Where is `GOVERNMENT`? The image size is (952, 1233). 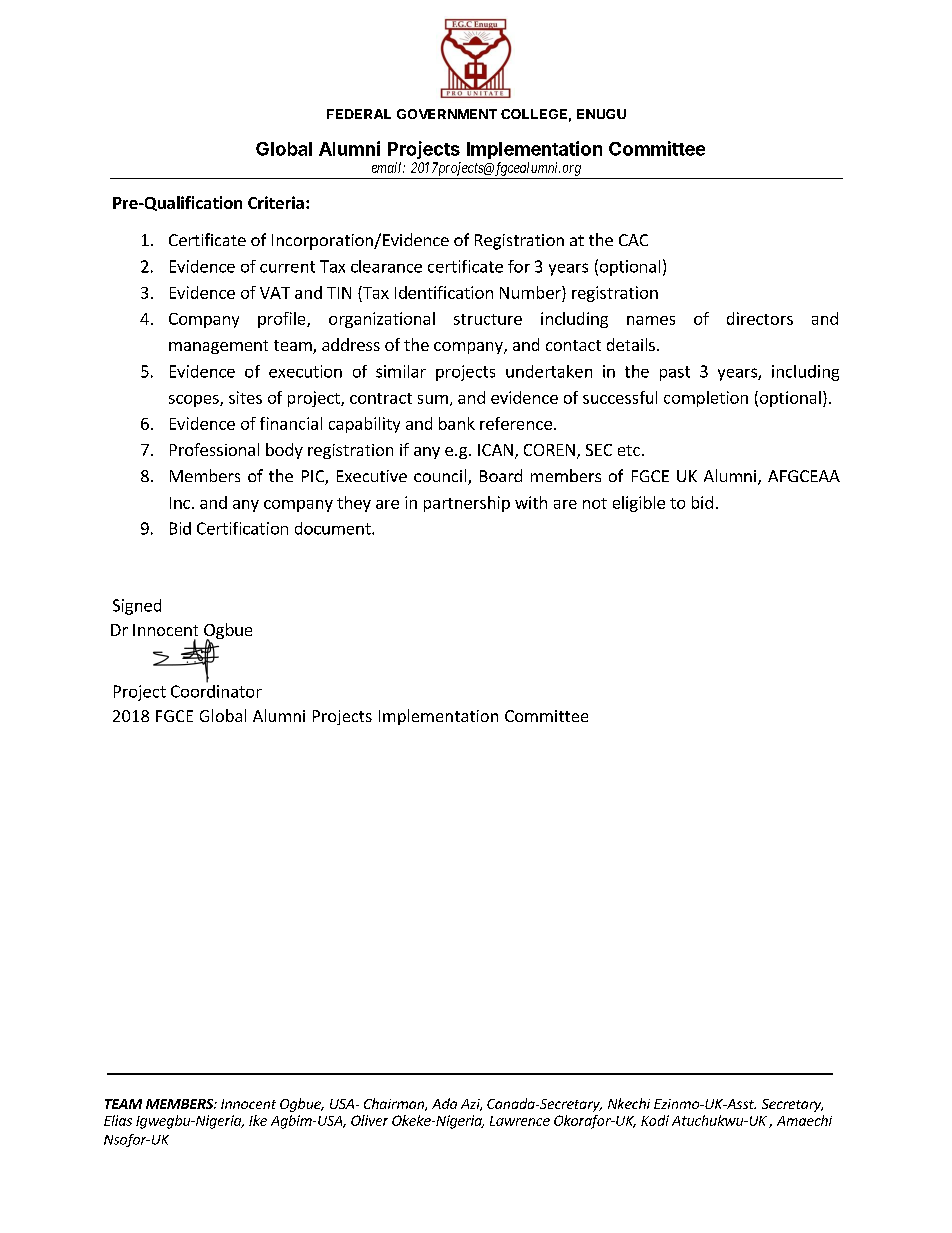
GOVERNMENT is located at coordinates (447, 114).
